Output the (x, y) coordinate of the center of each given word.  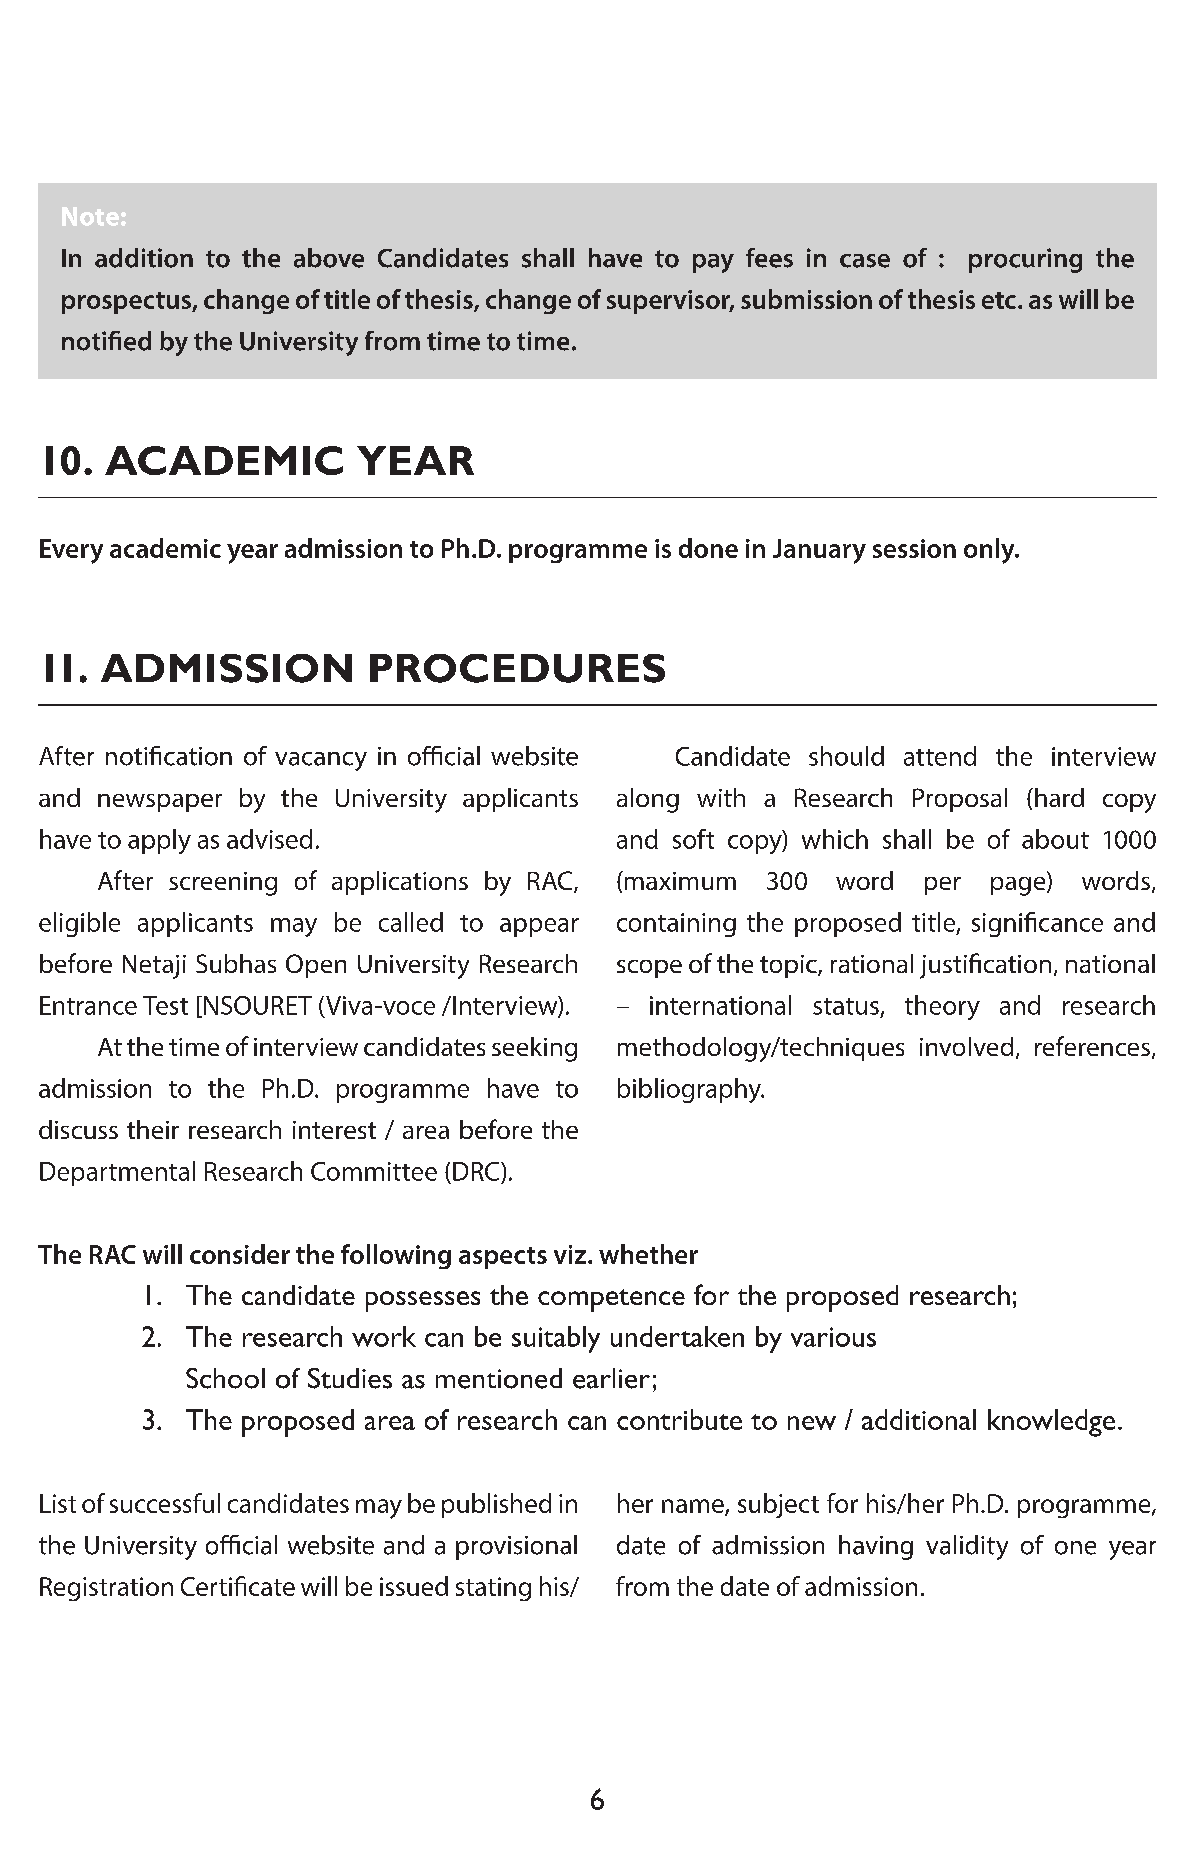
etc (999, 300)
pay (713, 263)
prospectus (127, 303)
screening (223, 884)
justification (985, 966)
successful (165, 1503)
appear (539, 927)
